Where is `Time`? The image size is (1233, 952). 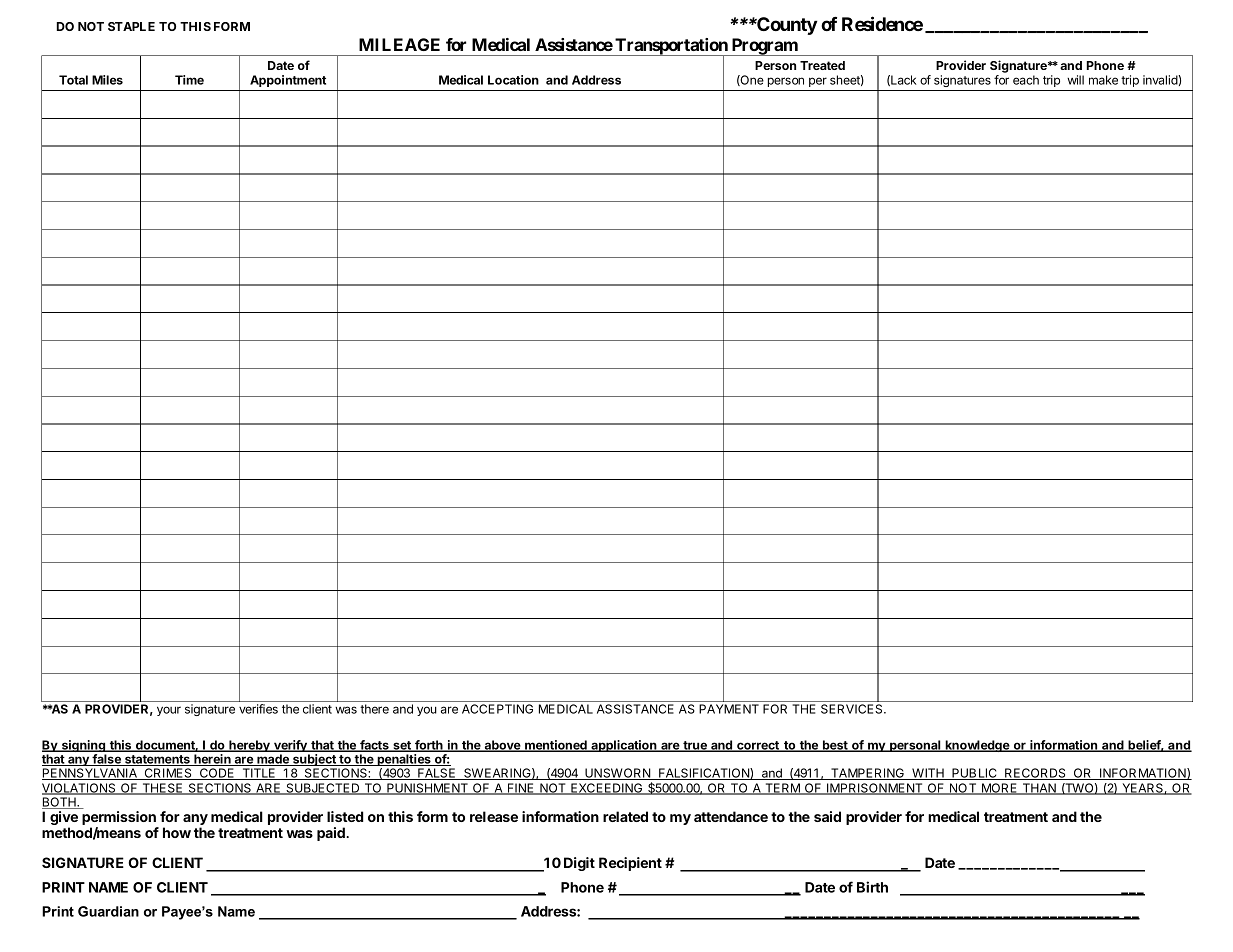 Time is located at coordinates (189, 80).
